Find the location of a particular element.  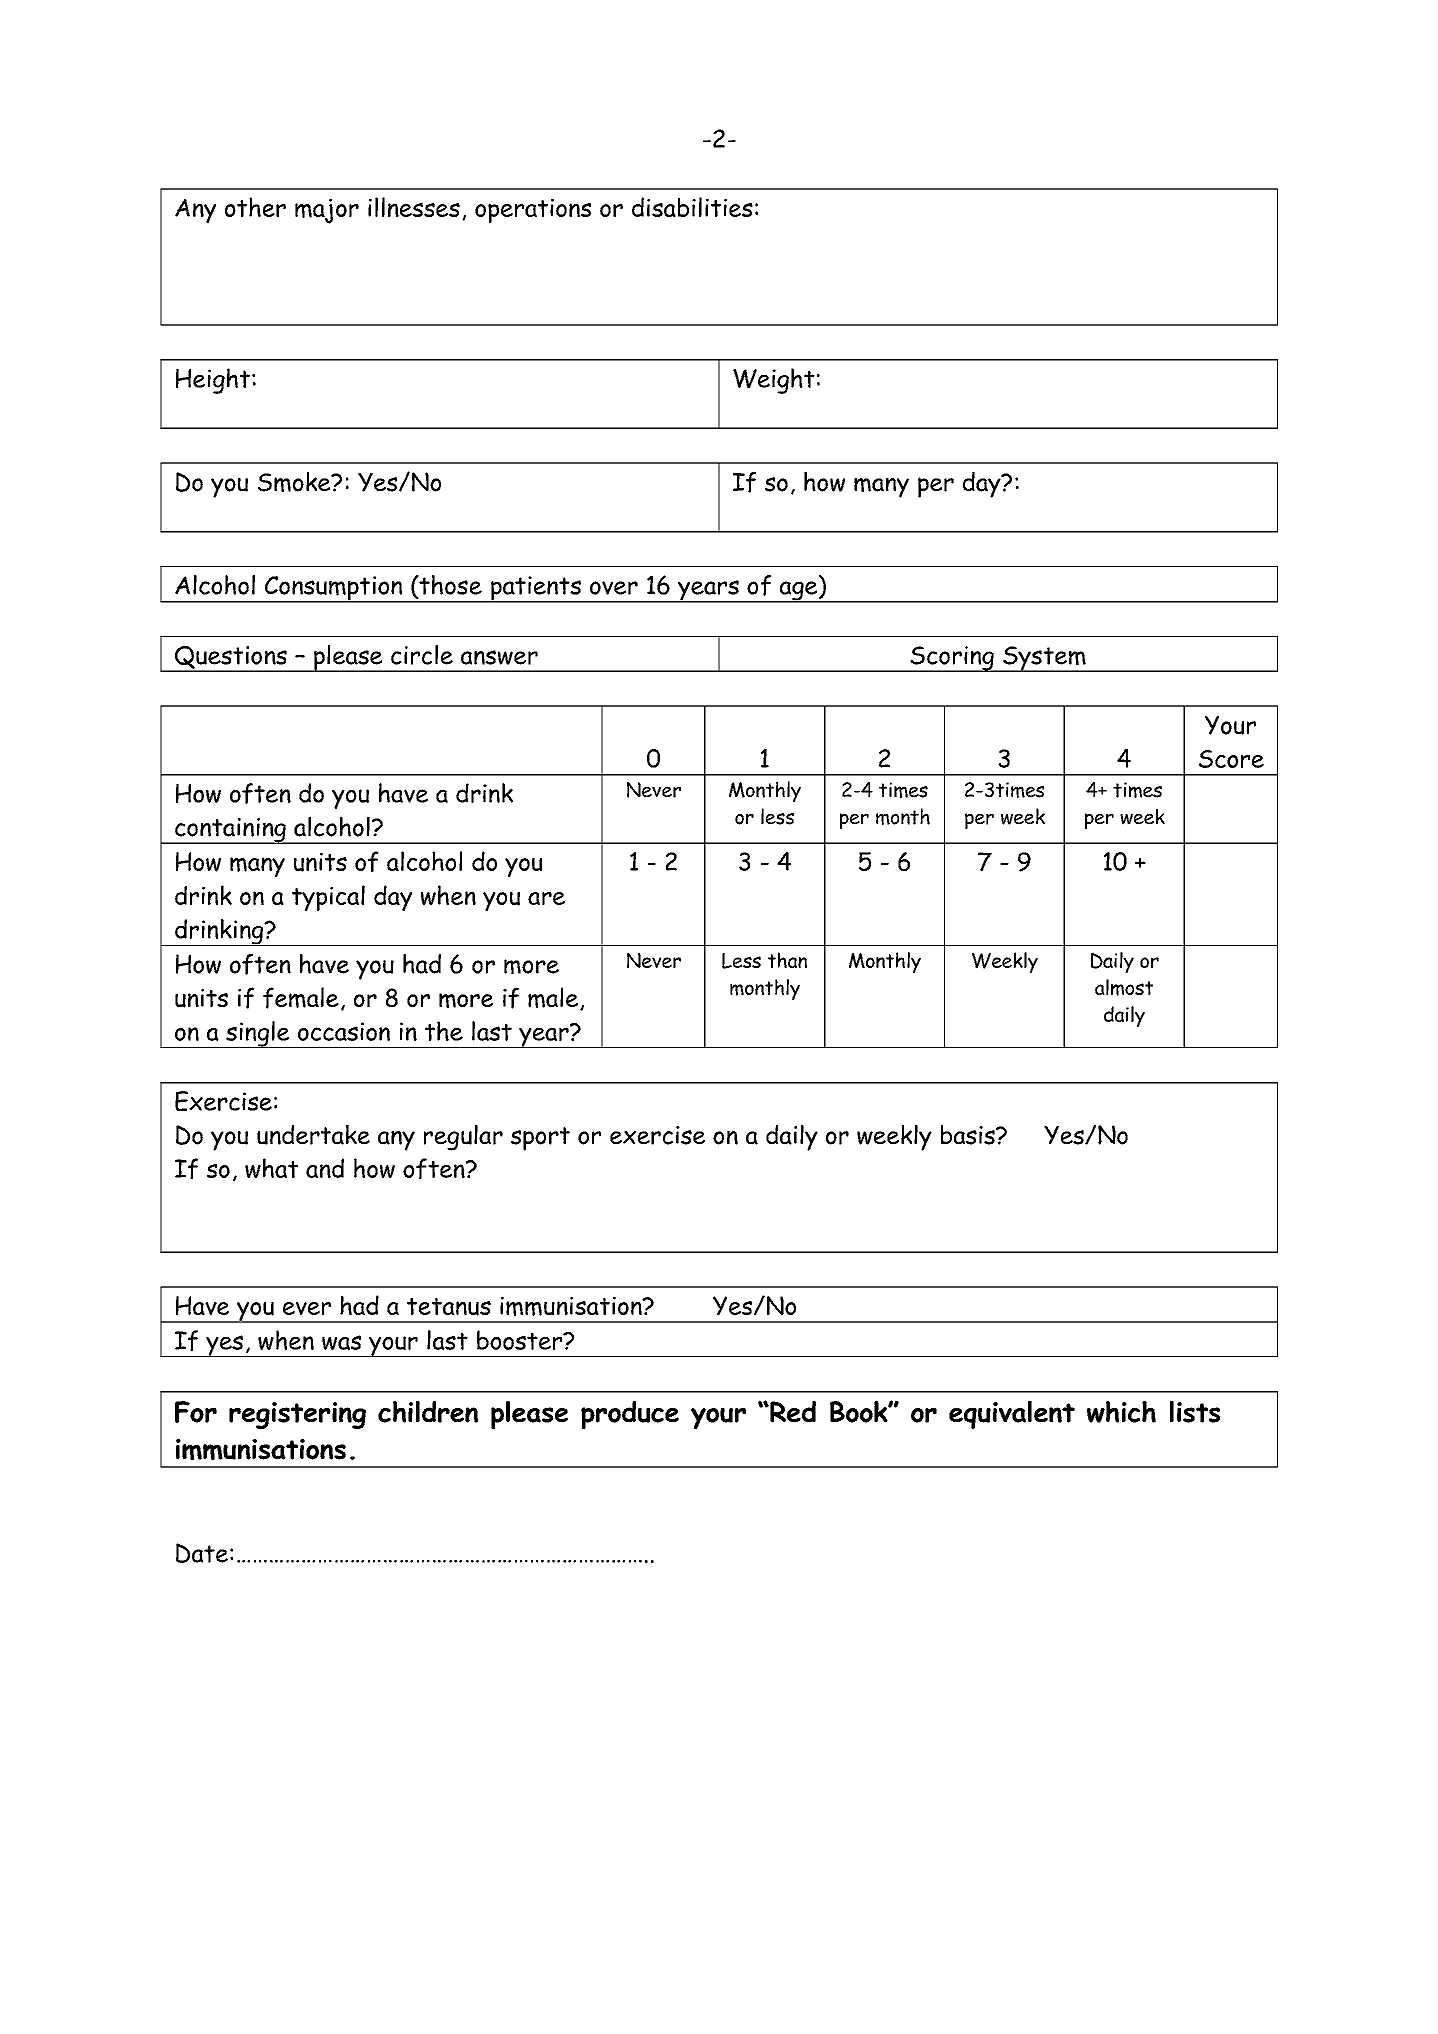

than is located at coordinates (787, 960).
